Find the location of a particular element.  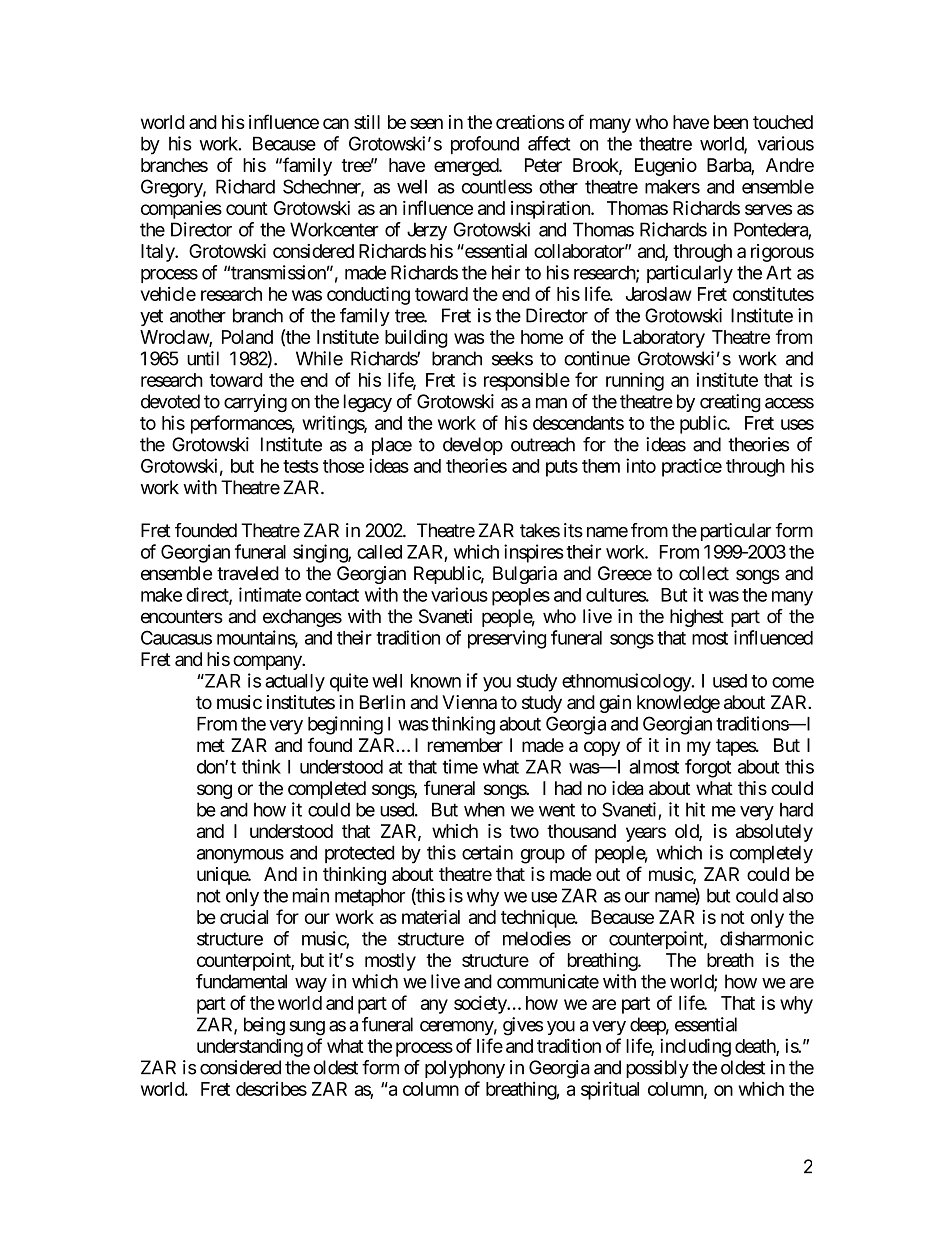

intimate is located at coordinates (270, 594).
